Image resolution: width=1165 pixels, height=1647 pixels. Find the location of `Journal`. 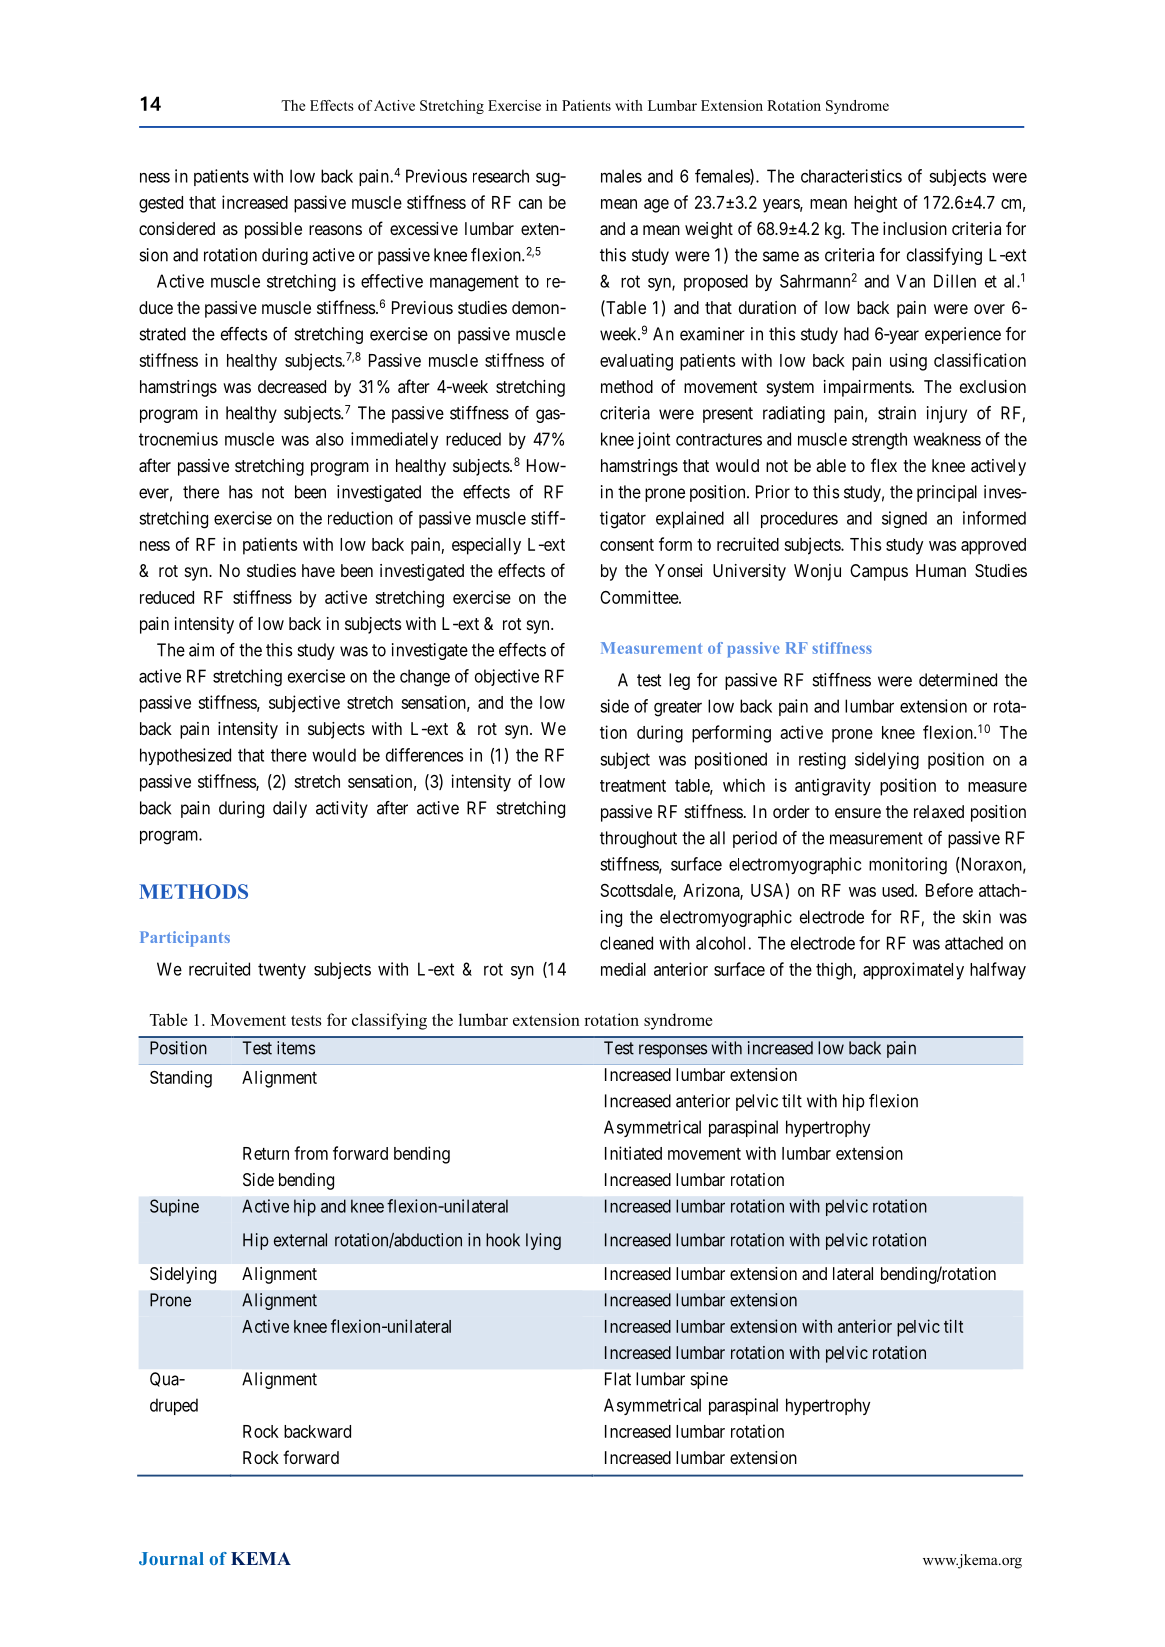

Journal is located at coordinates (171, 1558).
